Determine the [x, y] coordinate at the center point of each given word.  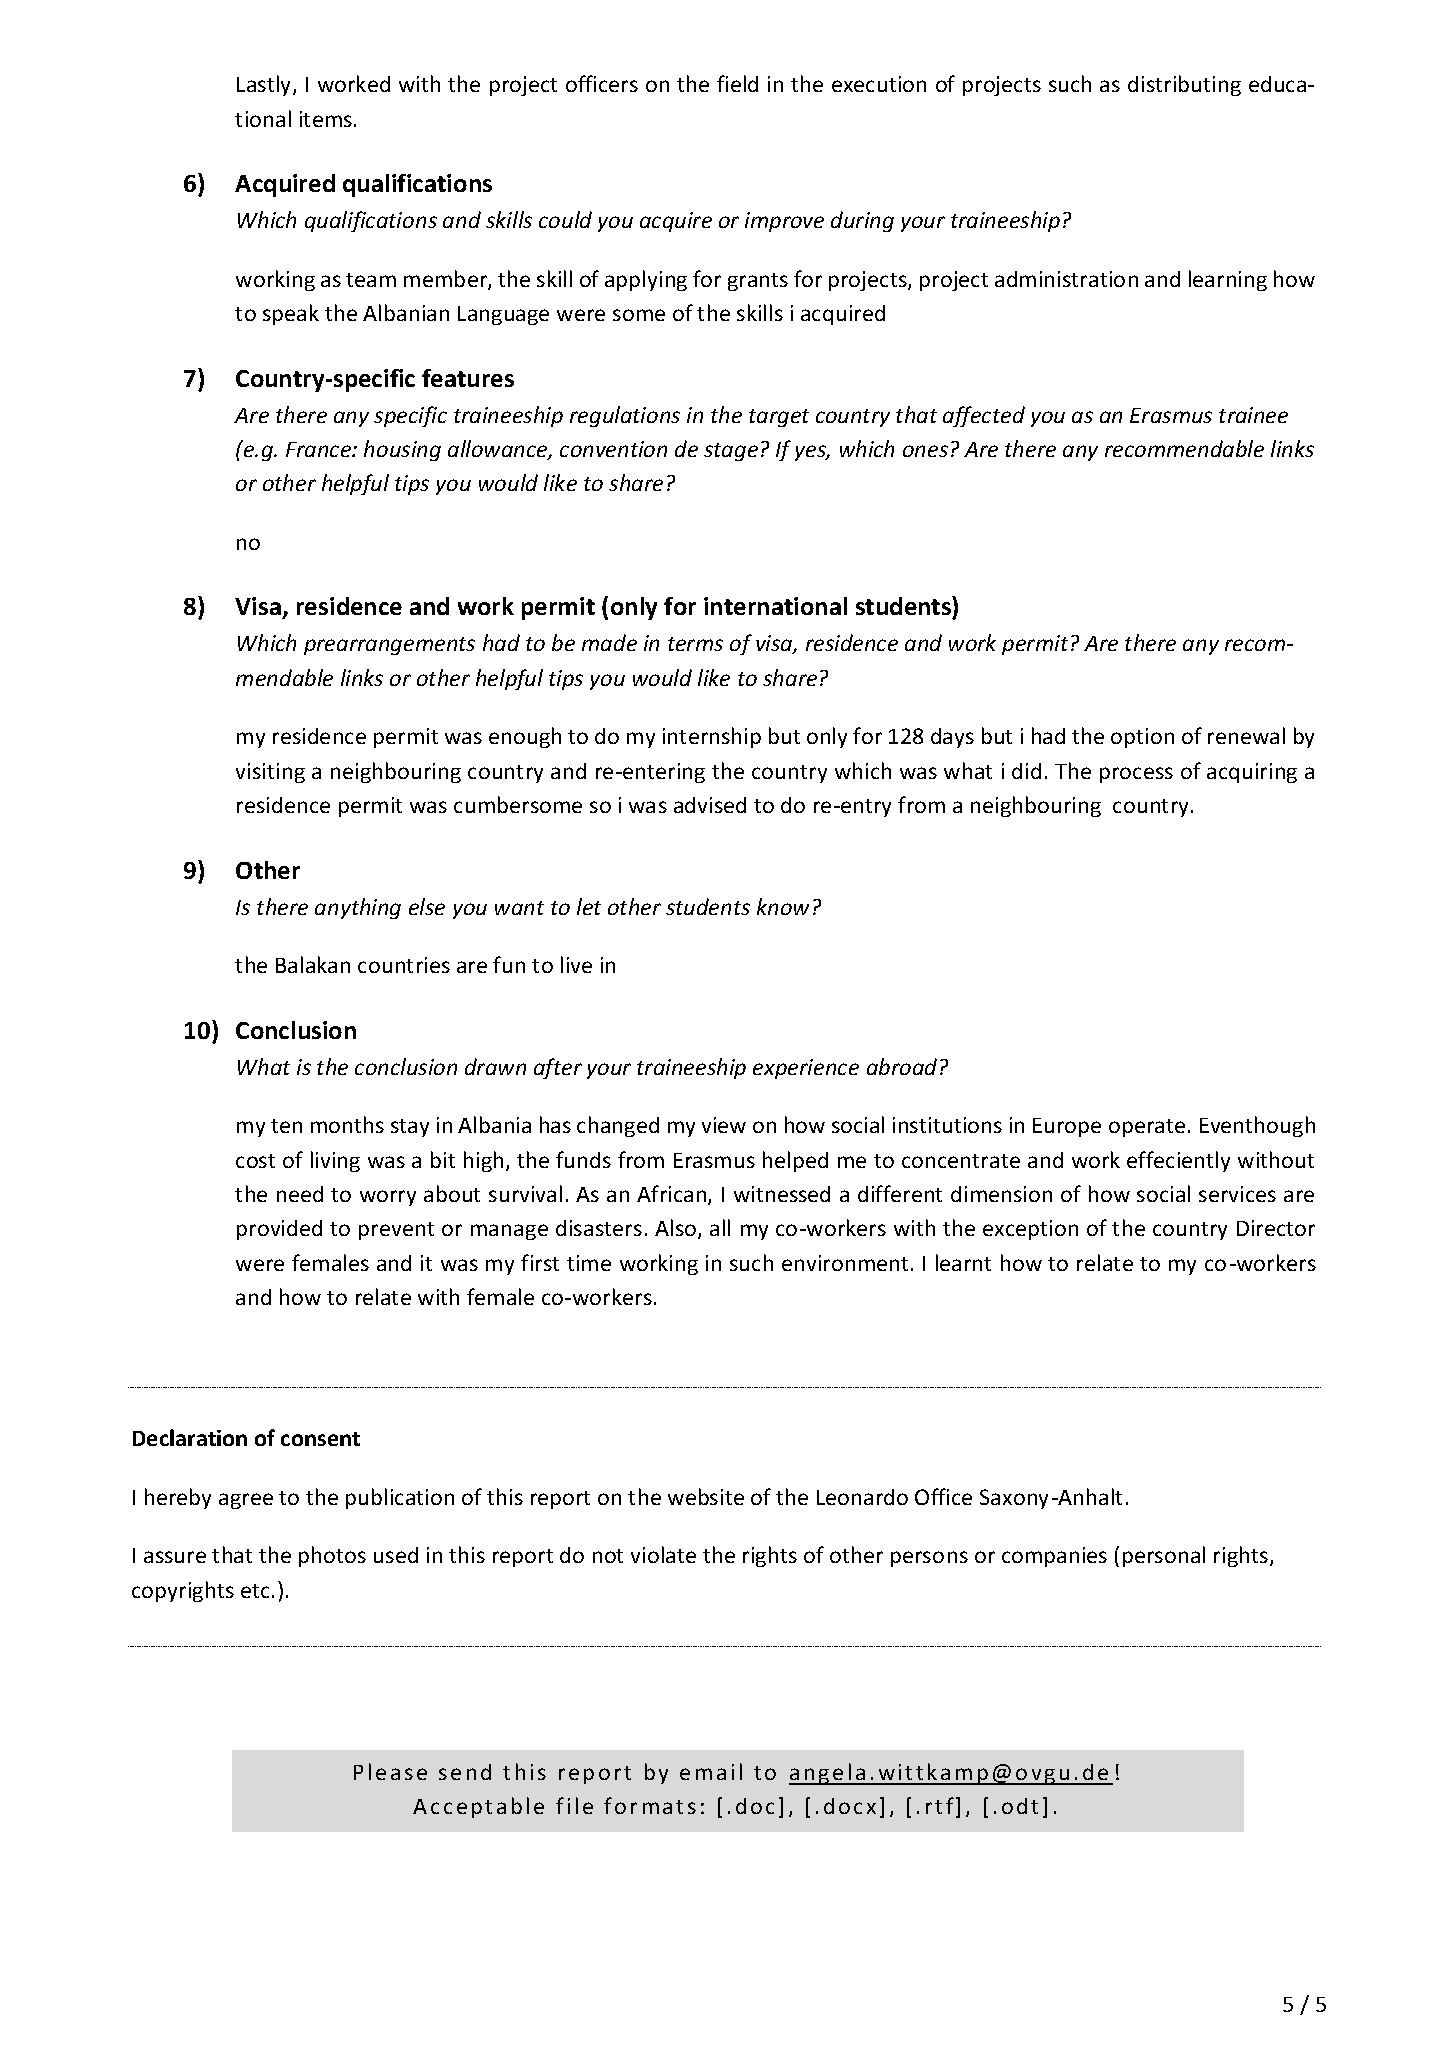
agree [246, 1501]
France [320, 449]
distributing [1184, 85]
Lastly [265, 85]
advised [710, 805]
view [724, 1125]
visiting [270, 773]
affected [984, 416]
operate [1147, 1128]
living [335, 1161]
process [1136, 775]
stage [731, 452]
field [737, 83]
